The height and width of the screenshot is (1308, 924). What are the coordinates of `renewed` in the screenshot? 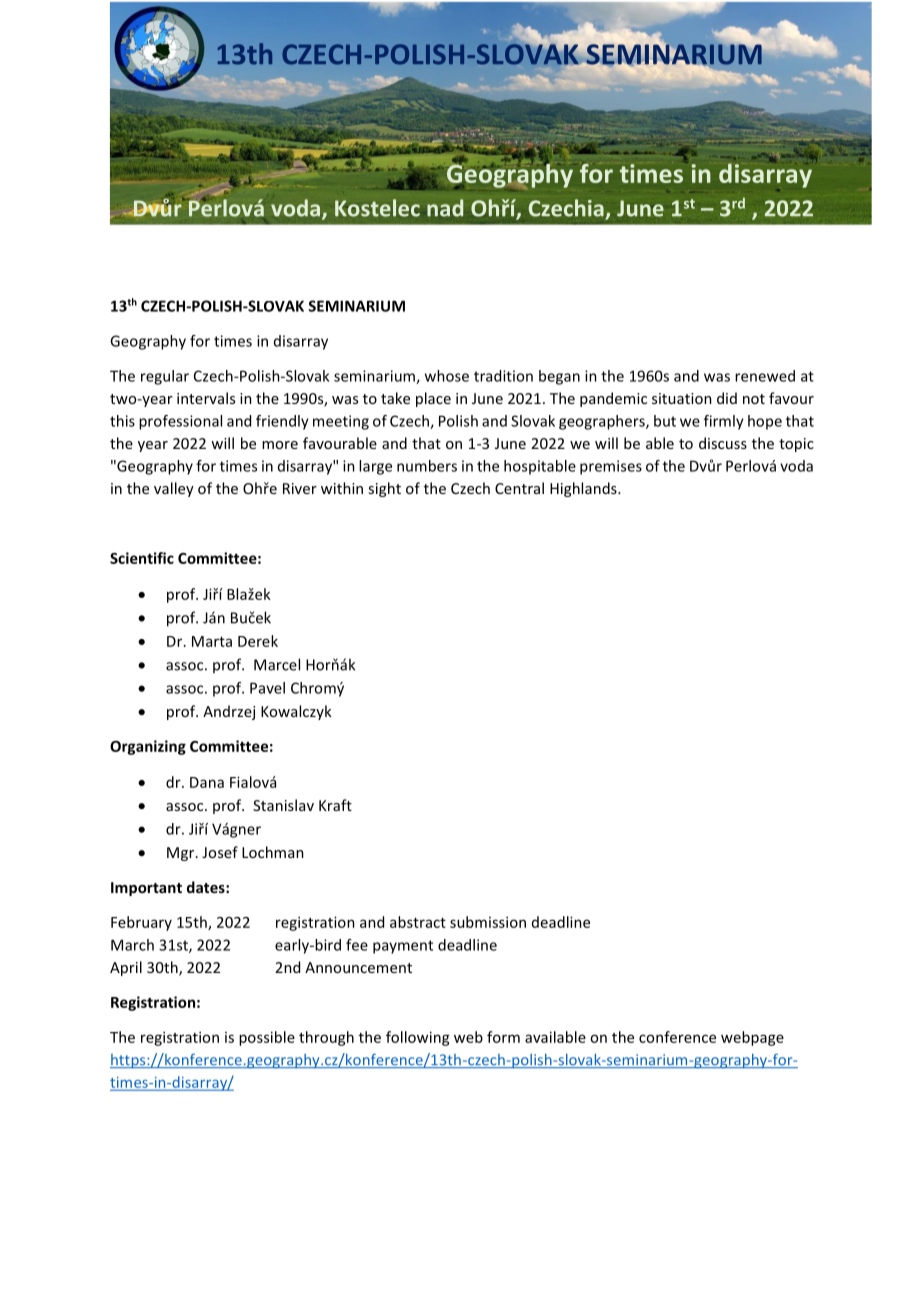 It's located at (765, 376).
